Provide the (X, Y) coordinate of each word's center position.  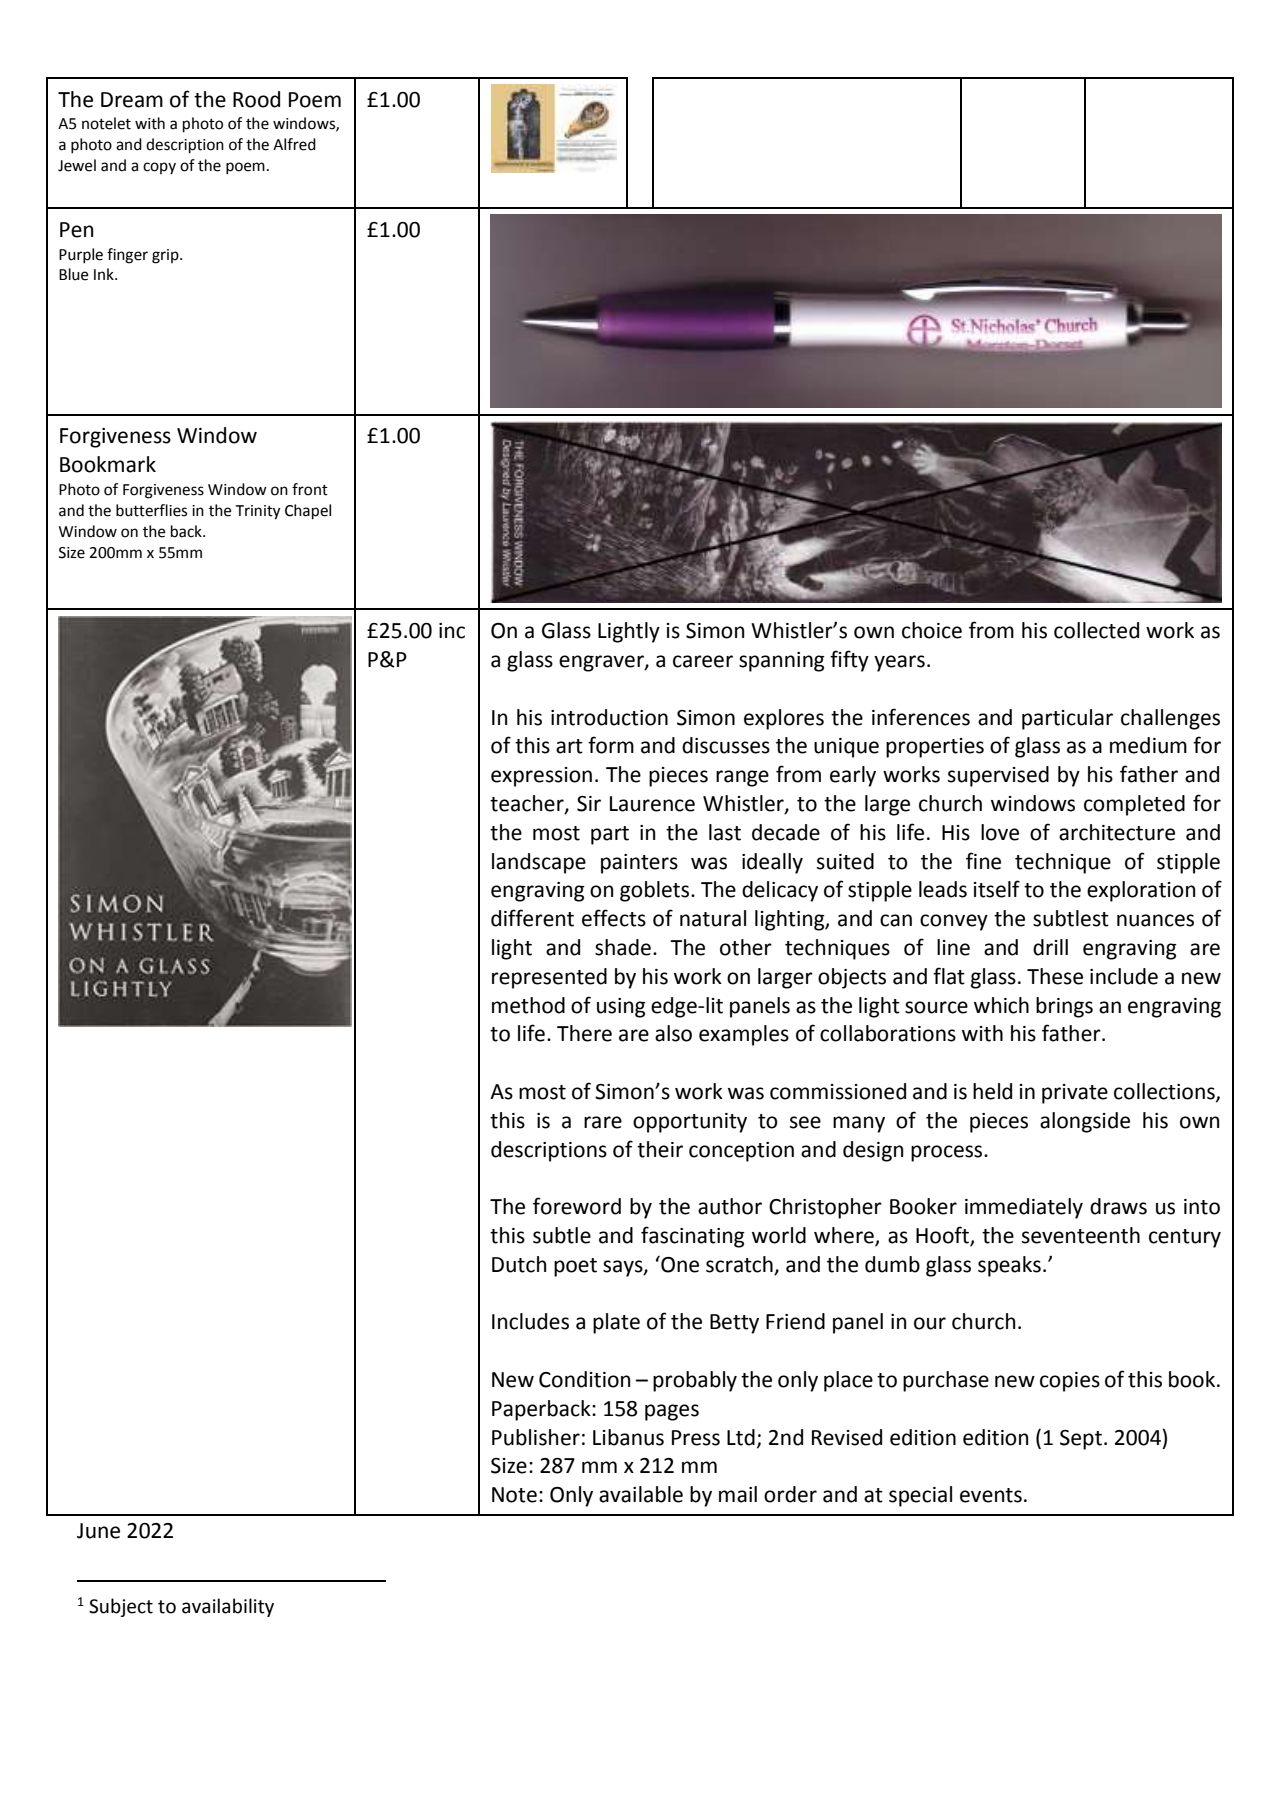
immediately (1024, 1208)
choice (932, 630)
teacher (528, 804)
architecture (1117, 832)
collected (1096, 630)
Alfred (294, 144)
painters (639, 864)
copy (159, 168)
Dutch (519, 1264)
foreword (577, 1206)
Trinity (258, 512)
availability (228, 1607)
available (641, 1494)
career (703, 661)
